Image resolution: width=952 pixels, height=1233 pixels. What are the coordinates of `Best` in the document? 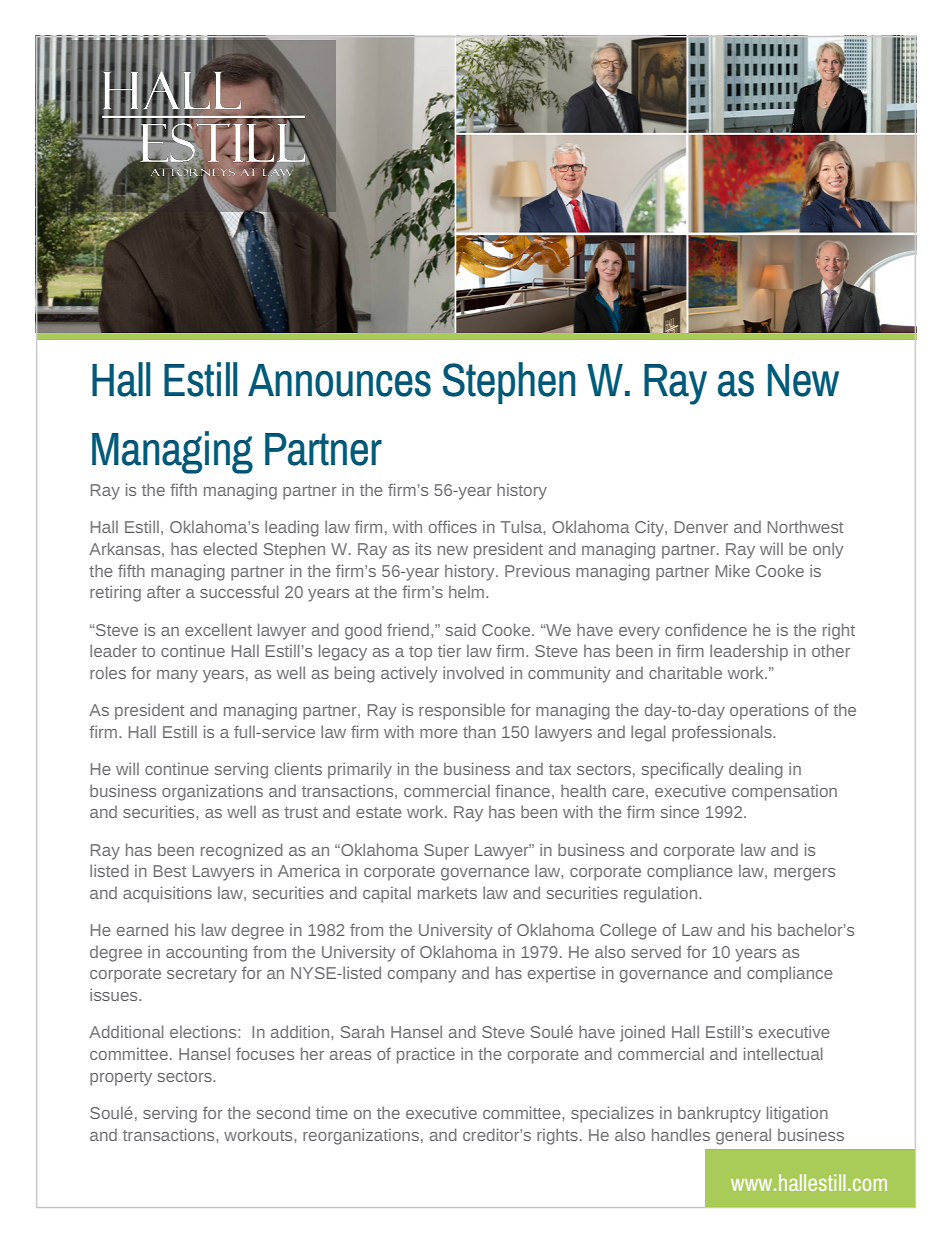 It's located at (170, 871).
